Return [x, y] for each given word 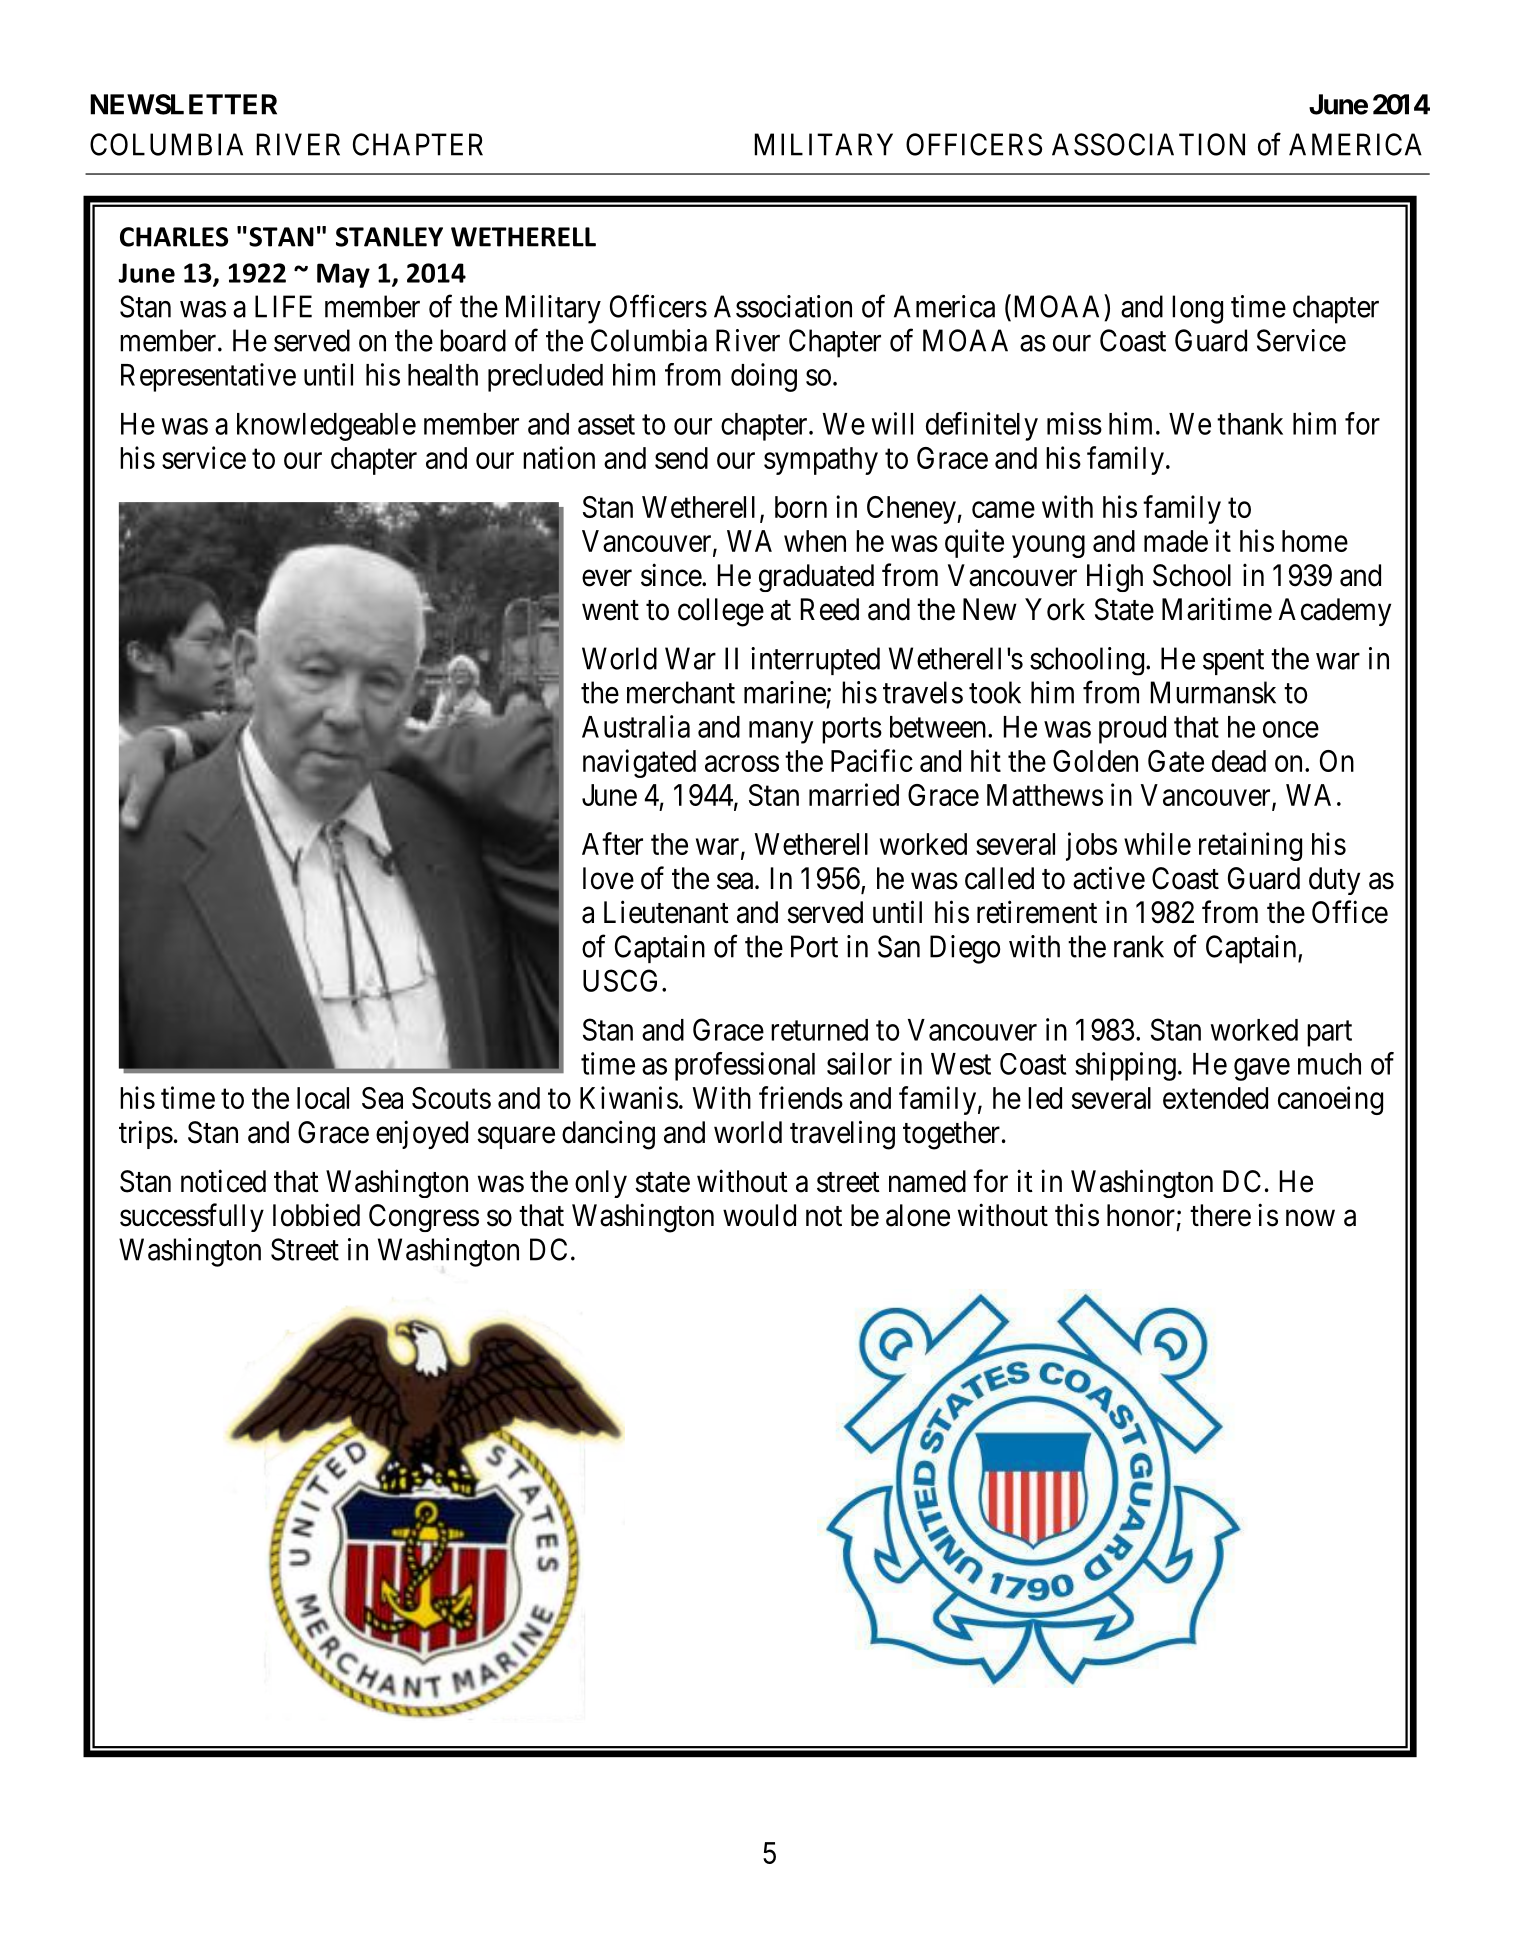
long [1197, 309]
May [343, 275]
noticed [223, 1181]
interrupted [815, 661]
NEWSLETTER [183, 104]
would [759, 1215]
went [610, 610]
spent [1233, 662]
